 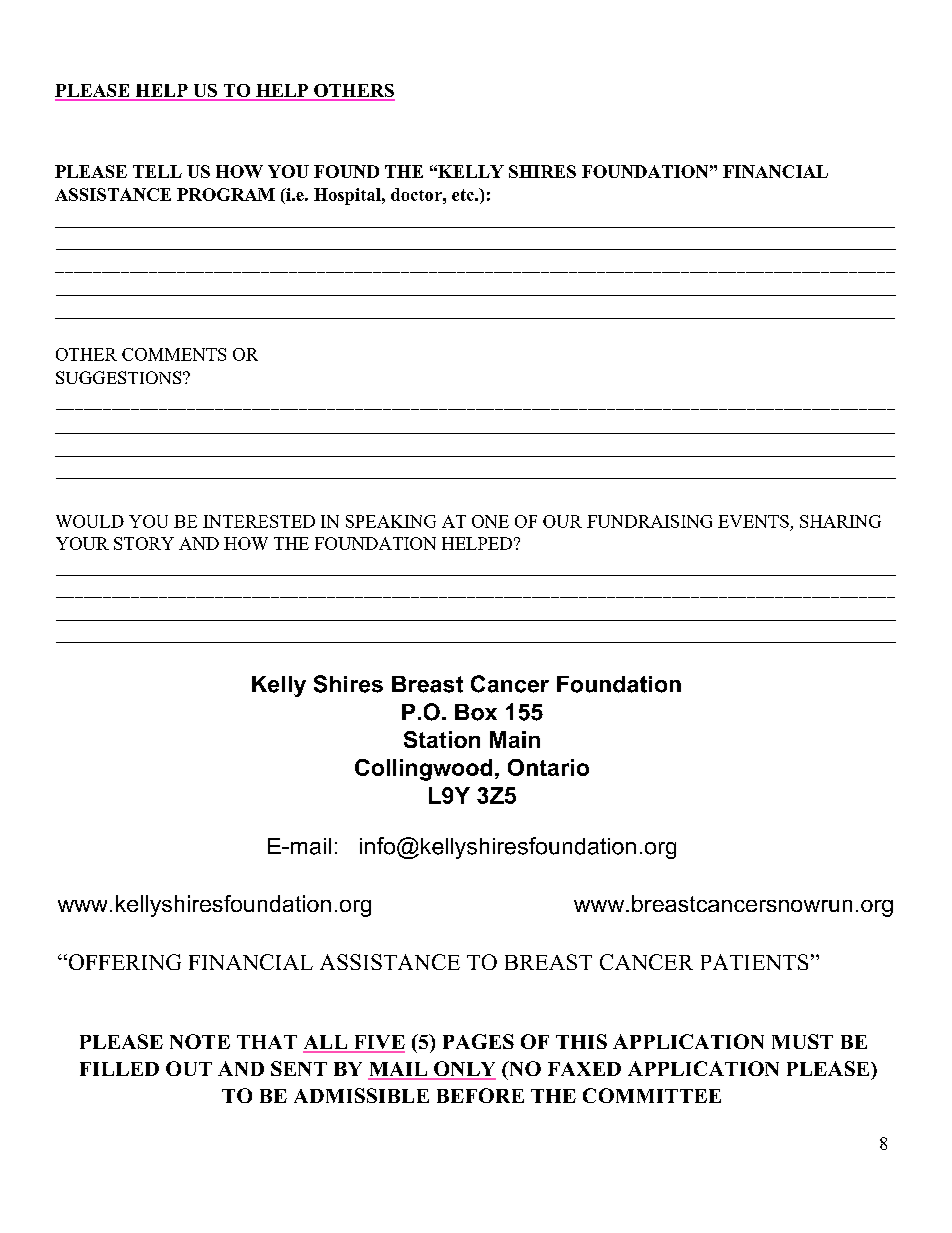 What do you see at coordinates (754, 962) in the image?
I see `PATIENTS` at bounding box center [754, 962].
